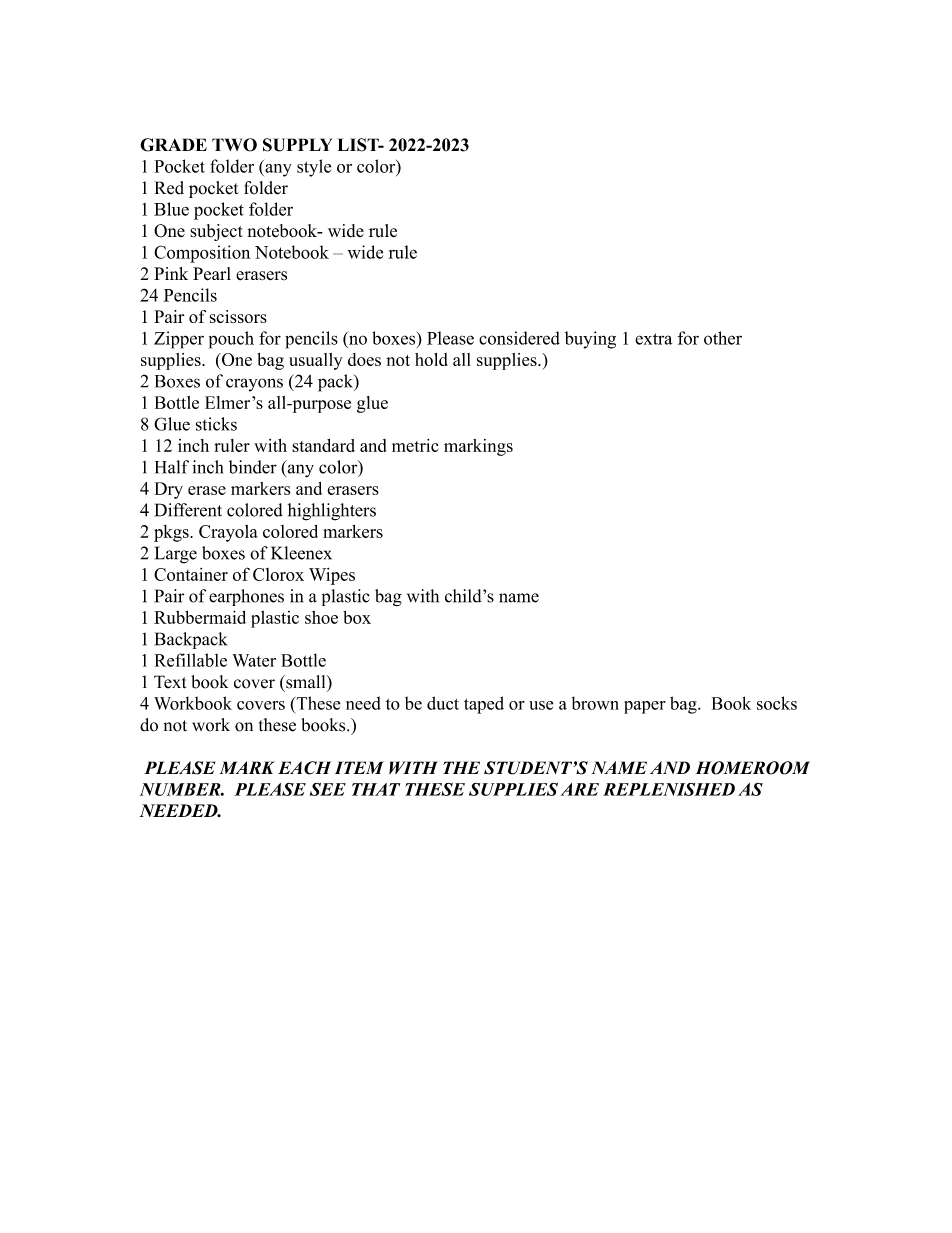 Image resolution: width=952 pixels, height=1233 pixels. Describe the element at coordinates (304, 768) in the screenshot. I see `EACH` at that location.
